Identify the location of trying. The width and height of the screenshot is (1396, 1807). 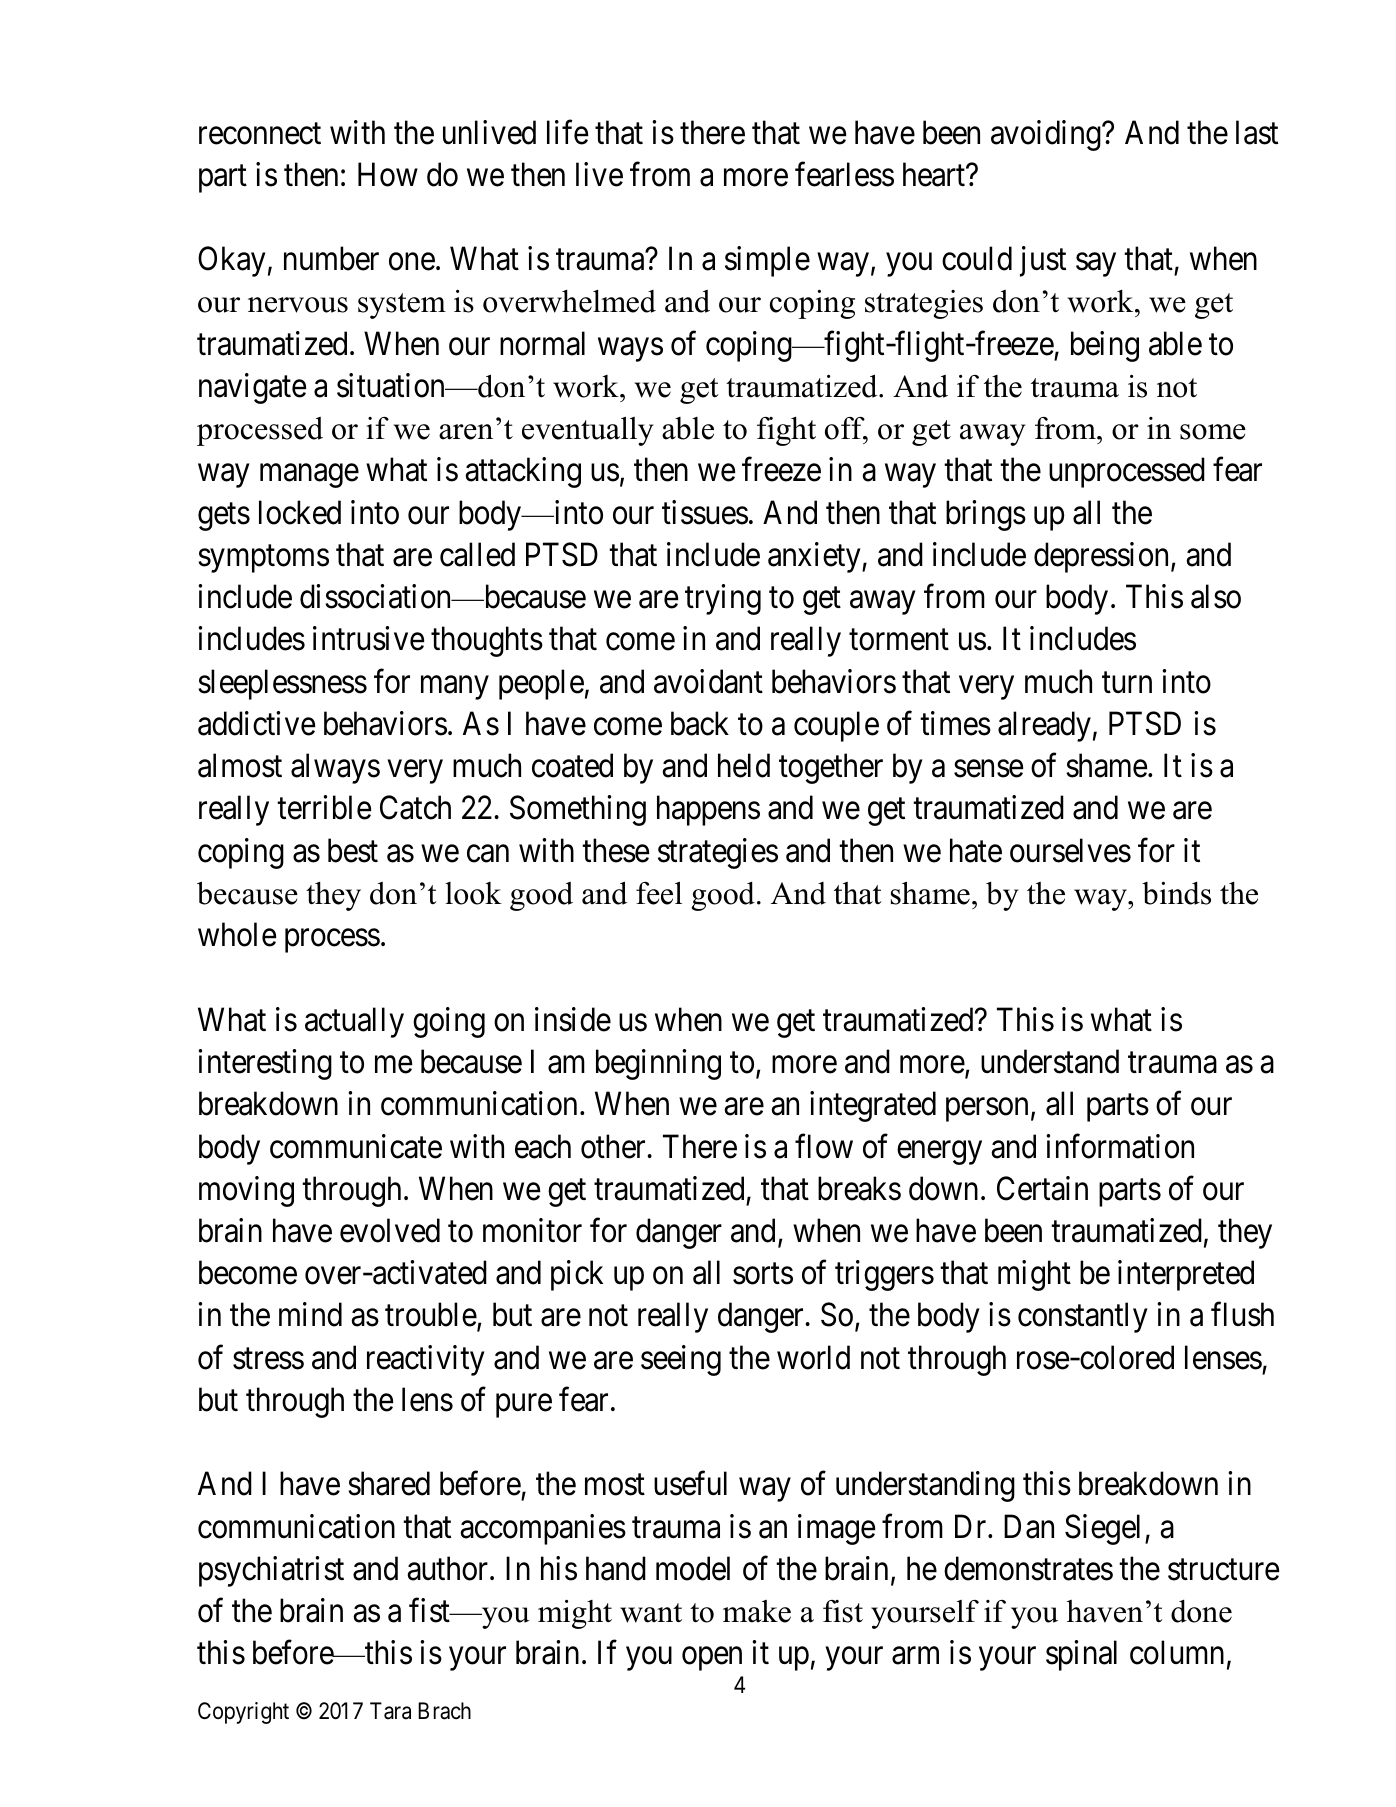
(723, 599).
